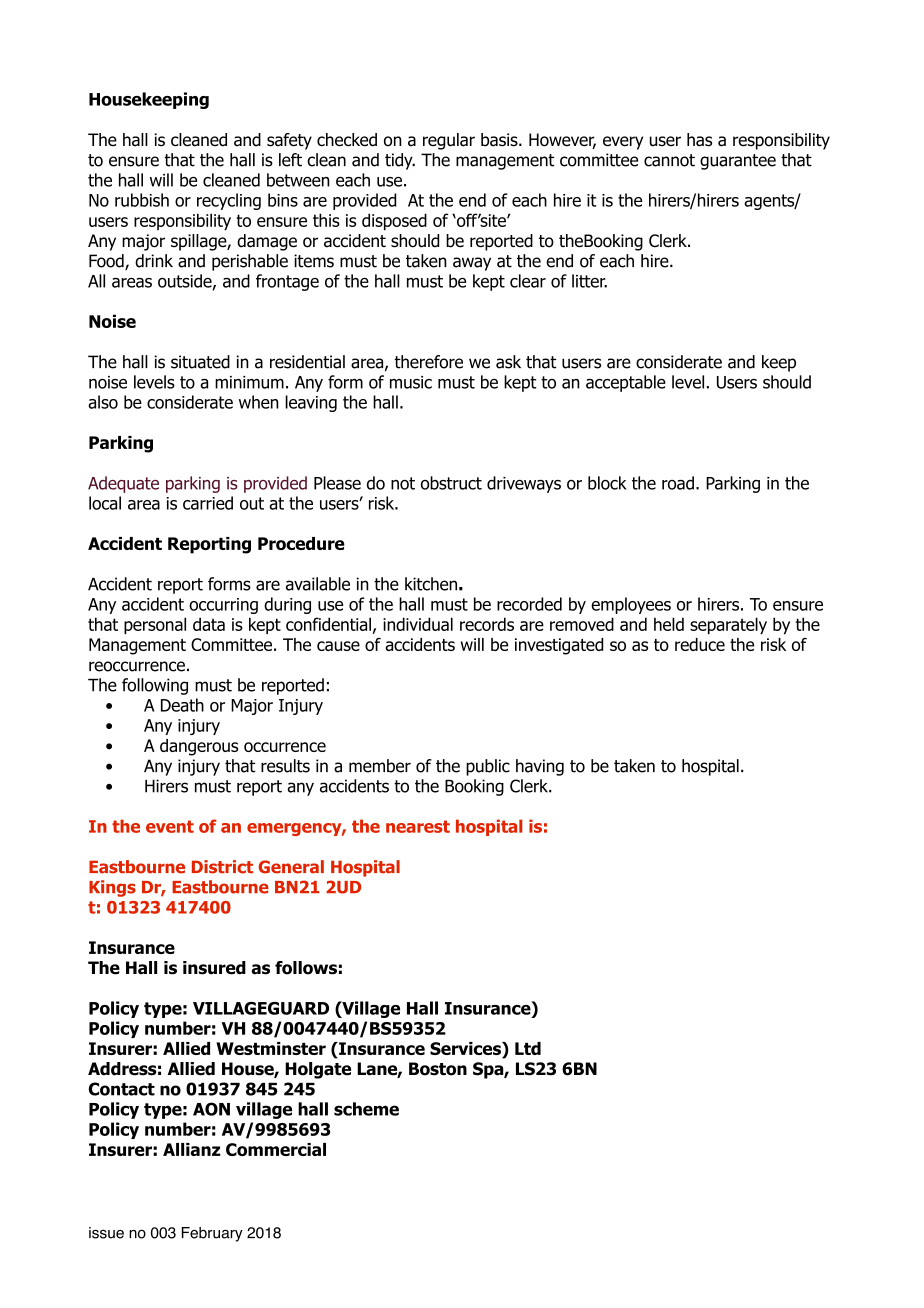  What do you see at coordinates (182, 705) in the screenshot?
I see `Death` at bounding box center [182, 705].
